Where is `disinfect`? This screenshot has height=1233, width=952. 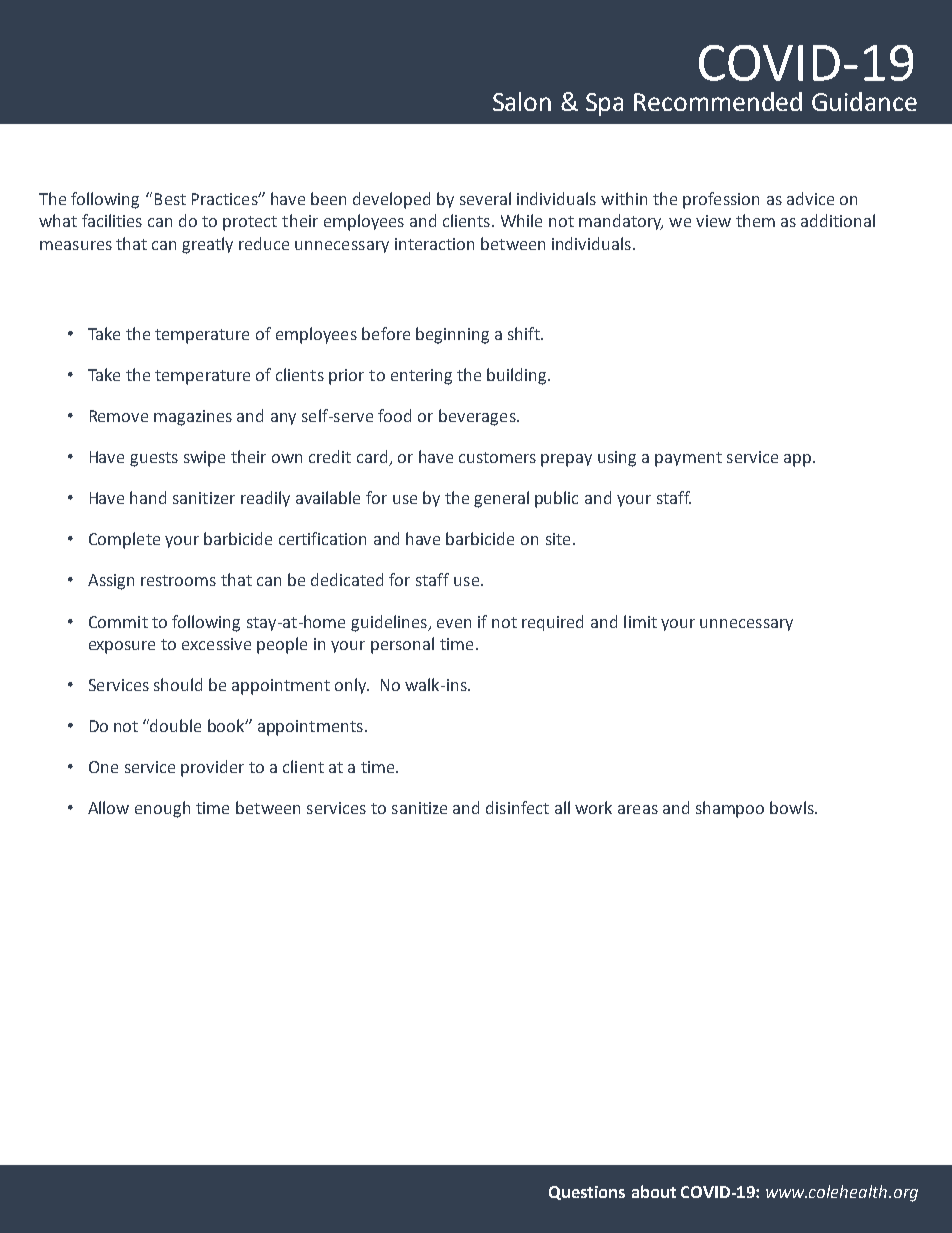
disinfect is located at coordinates (517, 807).
